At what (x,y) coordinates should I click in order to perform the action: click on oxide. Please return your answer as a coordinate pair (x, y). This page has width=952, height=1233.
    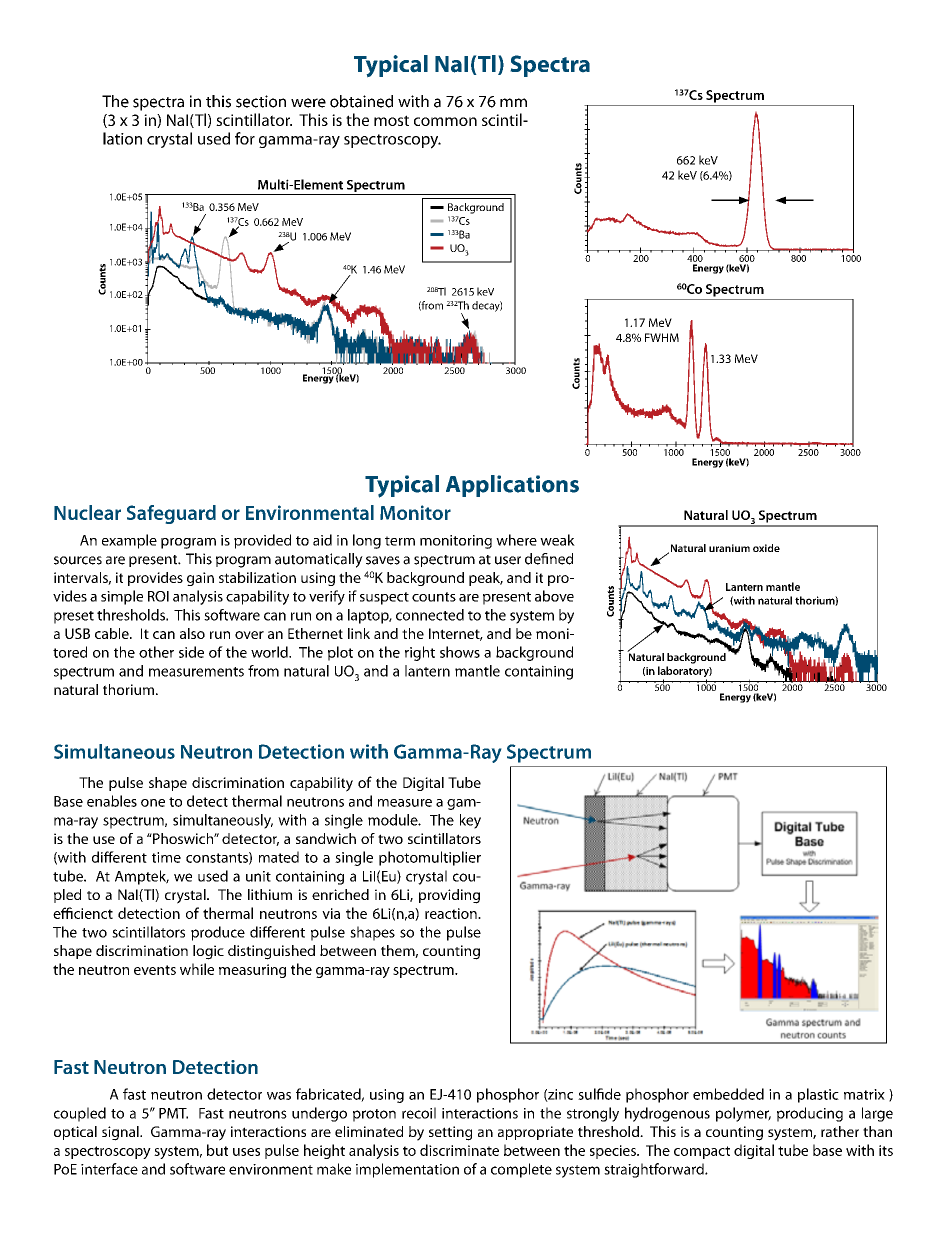
    Looking at the image, I should click on (766, 548).
